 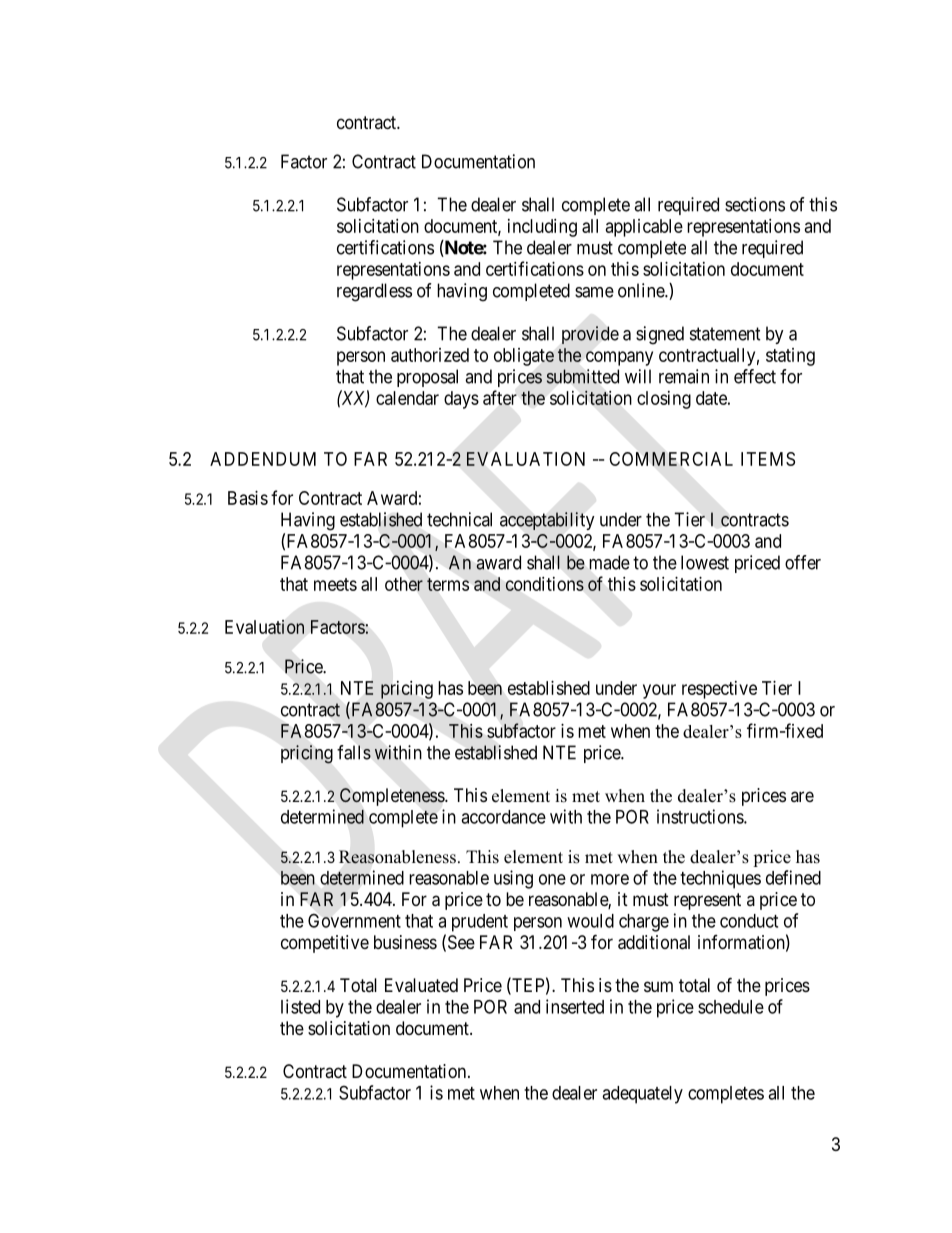 I want to click on Government, so click(x=354, y=920).
